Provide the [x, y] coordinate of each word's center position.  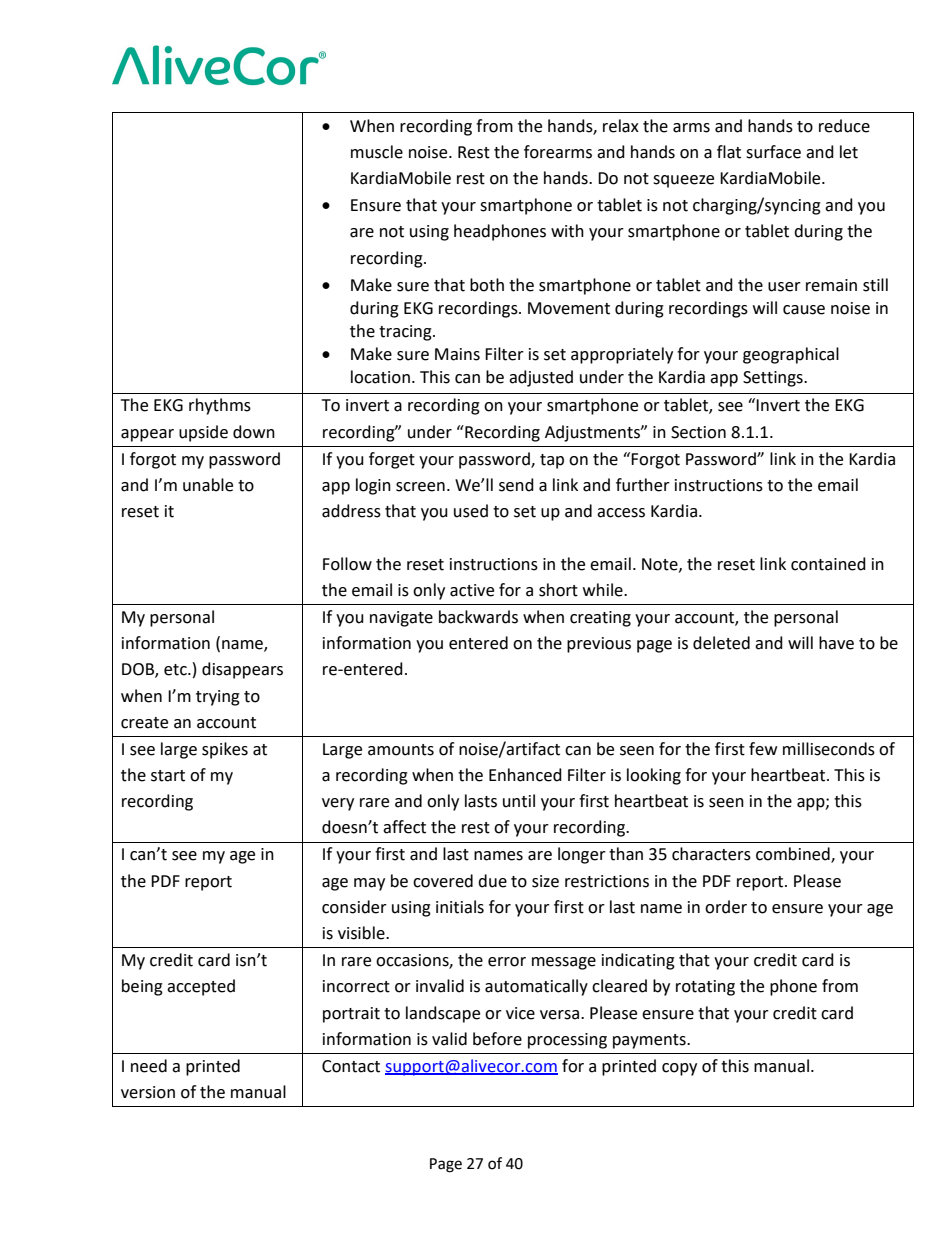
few [763, 749]
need [149, 1066]
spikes [225, 750]
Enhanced [525, 775]
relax [621, 126]
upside [203, 433]
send [516, 485]
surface [773, 152]
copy [679, 1069]
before [497, 1039]
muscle [377, 152]
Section [698, 432]
